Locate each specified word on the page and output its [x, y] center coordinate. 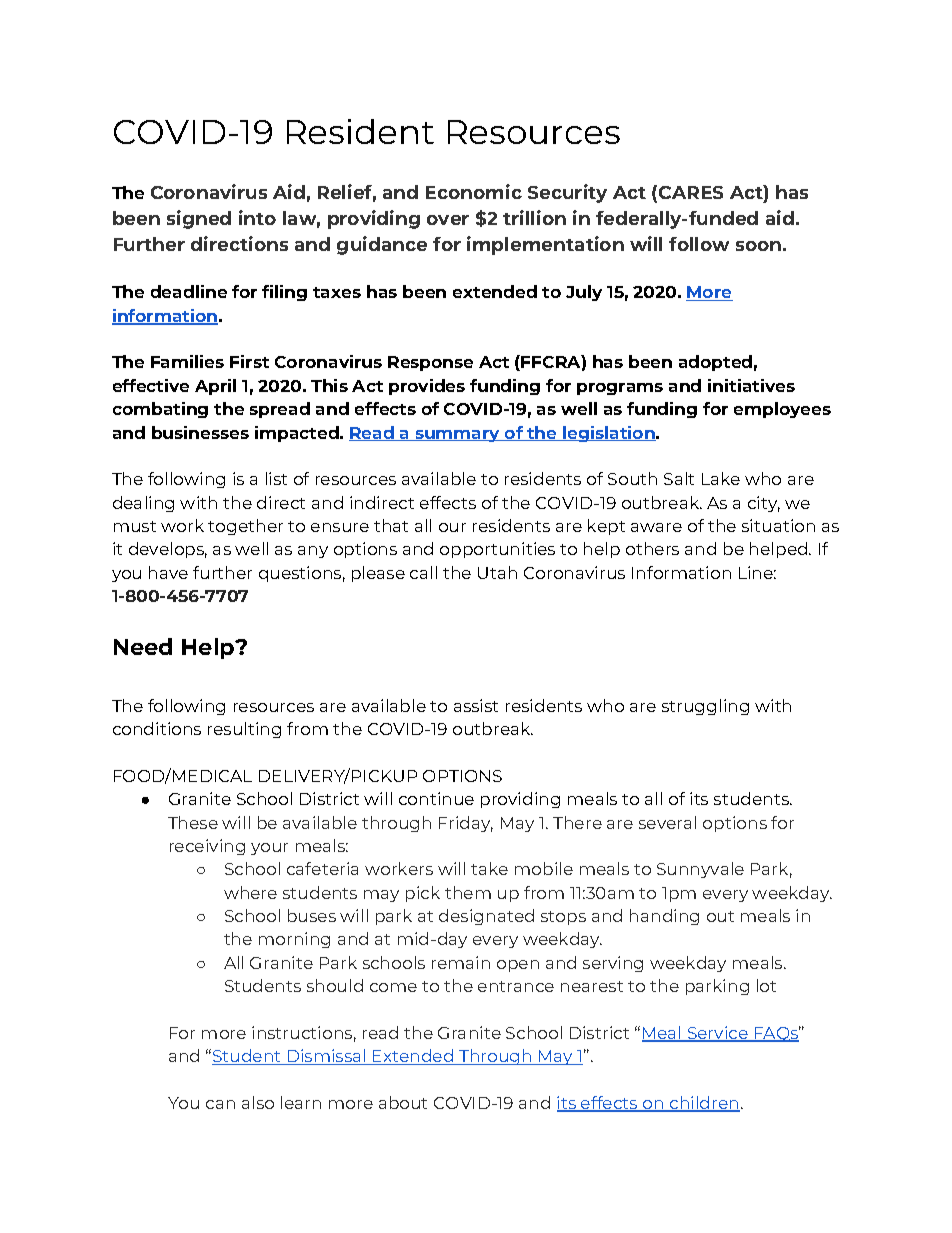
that [391, 525]
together [245, 527]
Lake [721, 478]
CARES [691, 192]
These [193, 822]
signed [199, 219]
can [220, 1104]
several [667, 822]
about [403, 1102]
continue [436, 798]
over [448, 220]
